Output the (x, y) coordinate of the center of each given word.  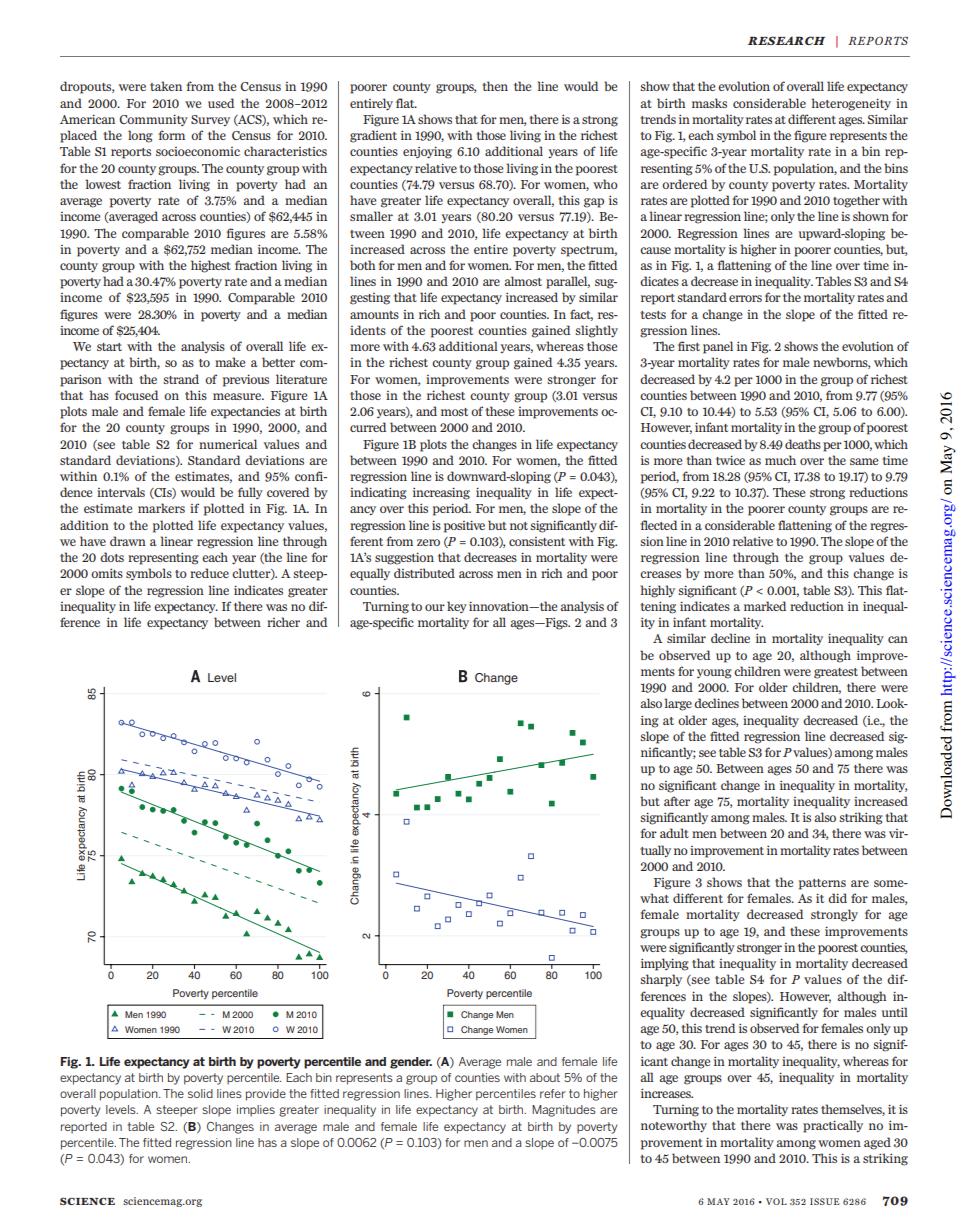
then (495, 86)
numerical (228, 444)
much (780, 460)
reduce (209, 573)
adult (674, 833)
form (171, 135)
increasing (441, 493)
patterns (822, 884)
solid (200, 1093)
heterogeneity (851, 104)
